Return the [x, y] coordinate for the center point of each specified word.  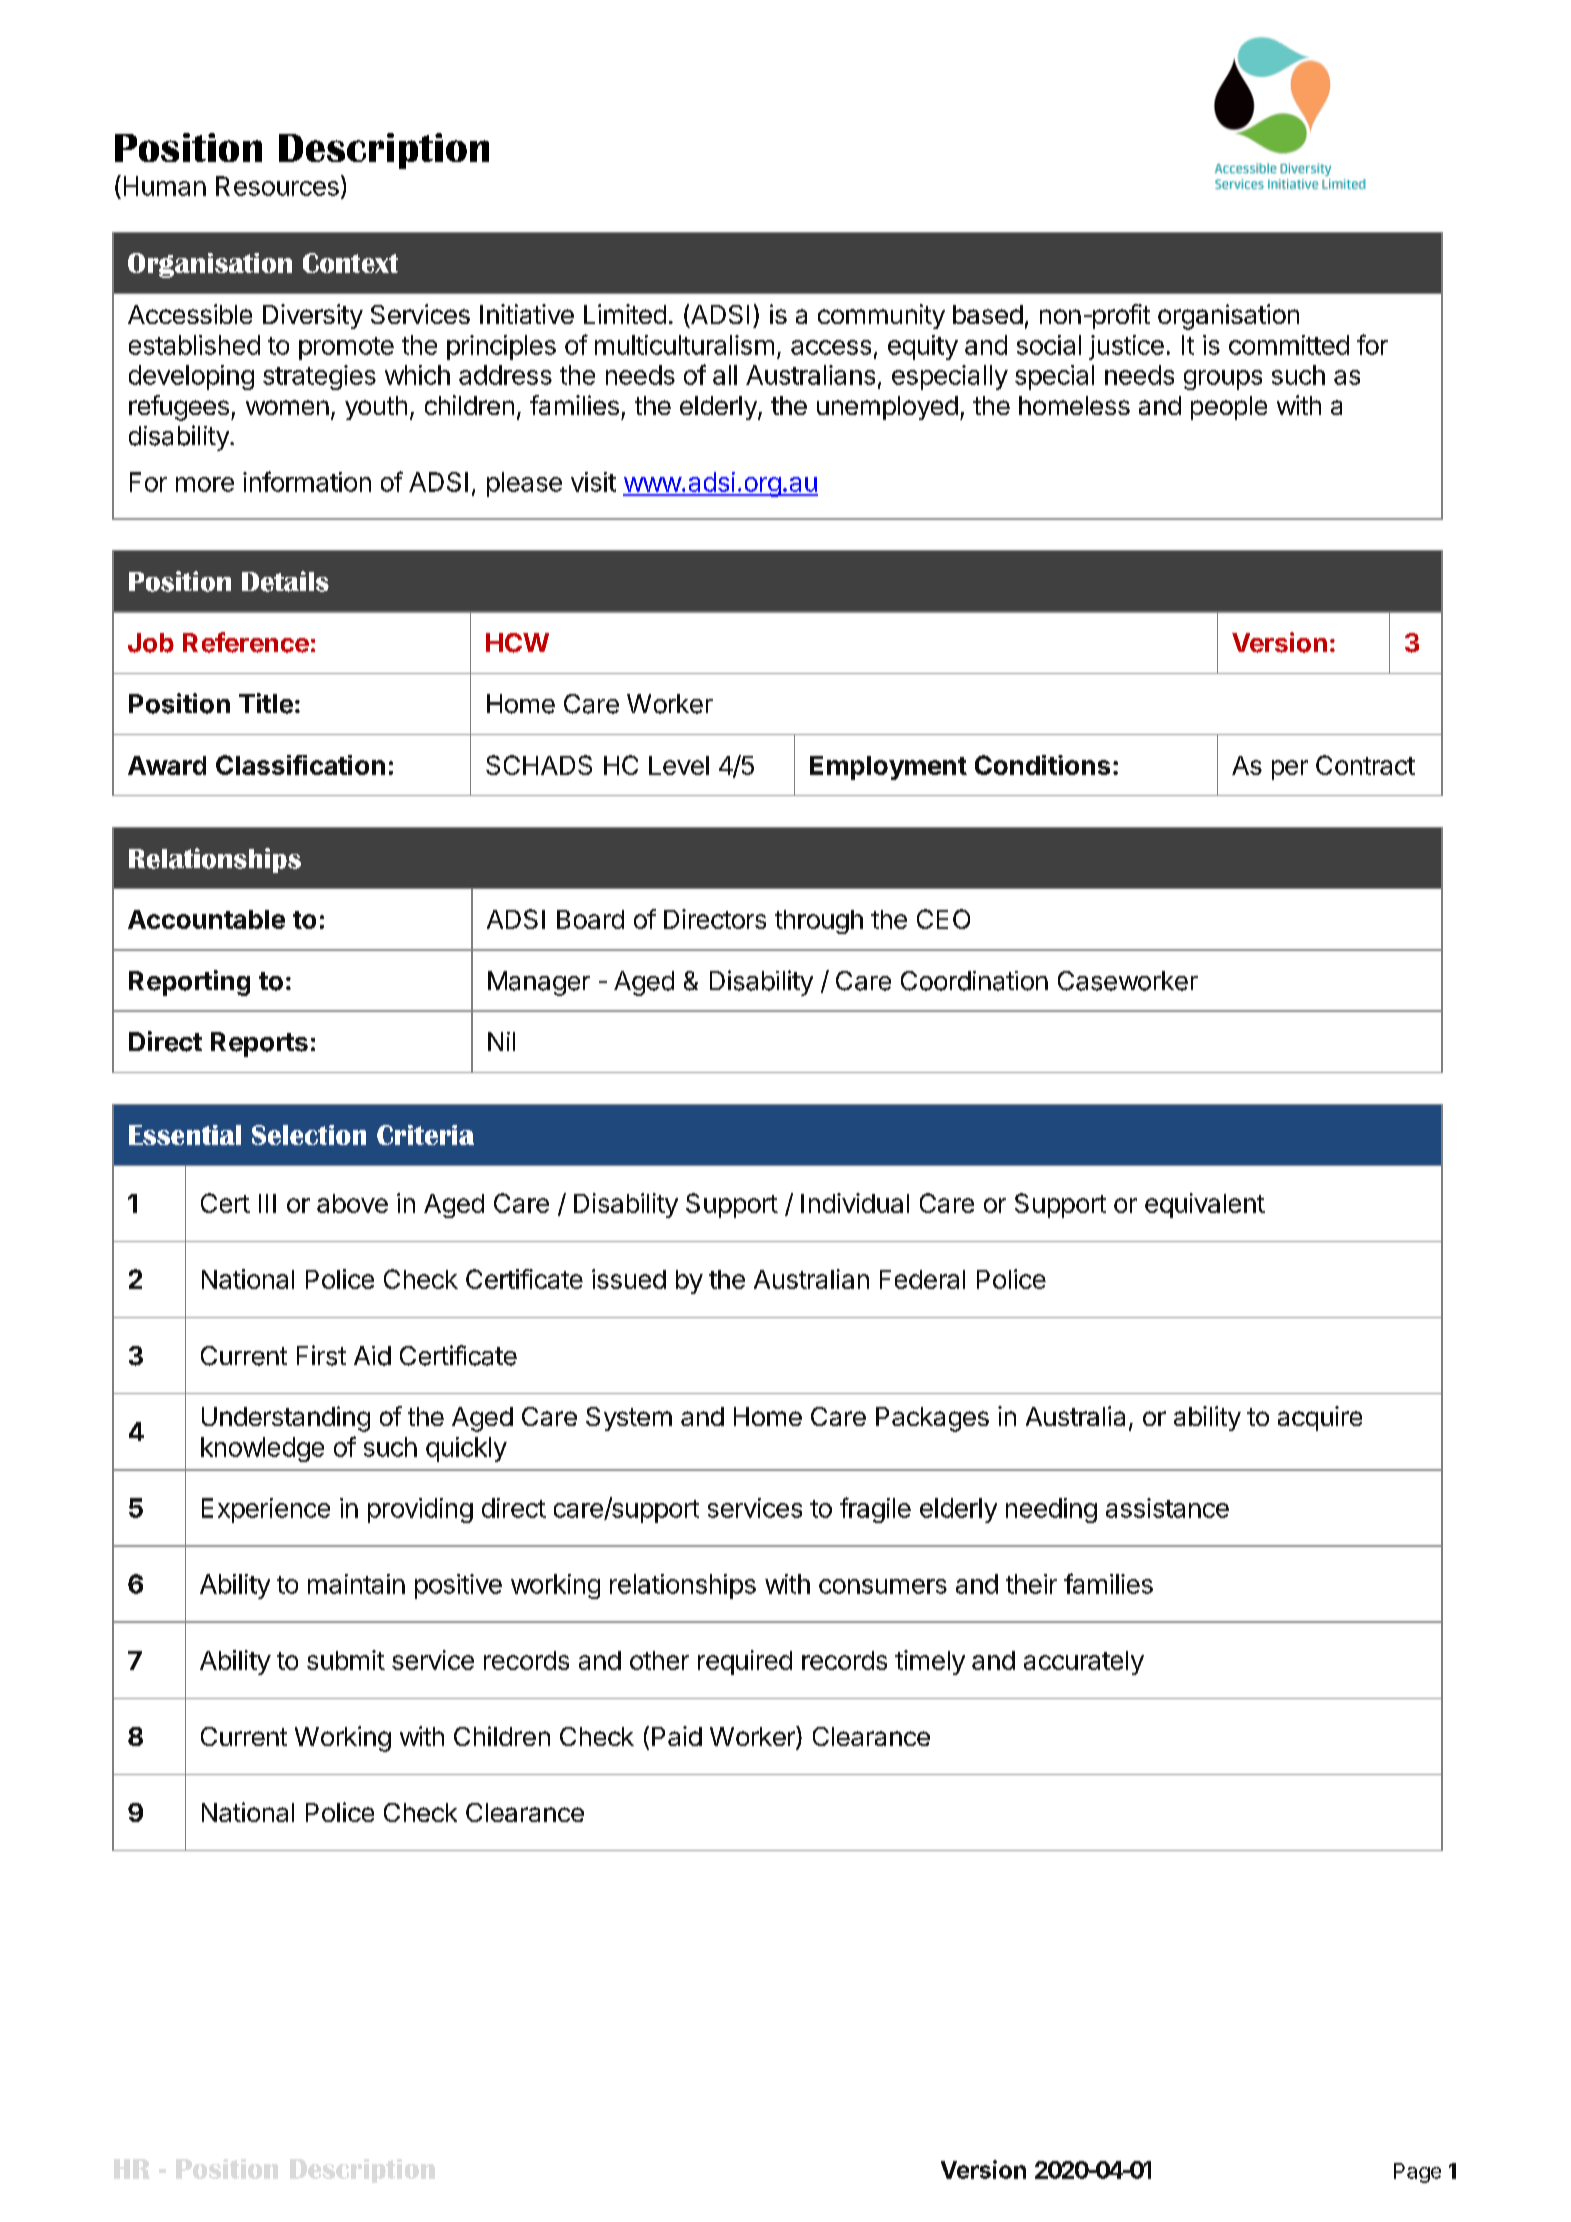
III [267, 1203]
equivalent [1205, 1205]
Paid [677, 1736]
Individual [855, 1203]
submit [346, 1660]
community [881, 316]
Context [350, 263]
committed [1289, 345]
